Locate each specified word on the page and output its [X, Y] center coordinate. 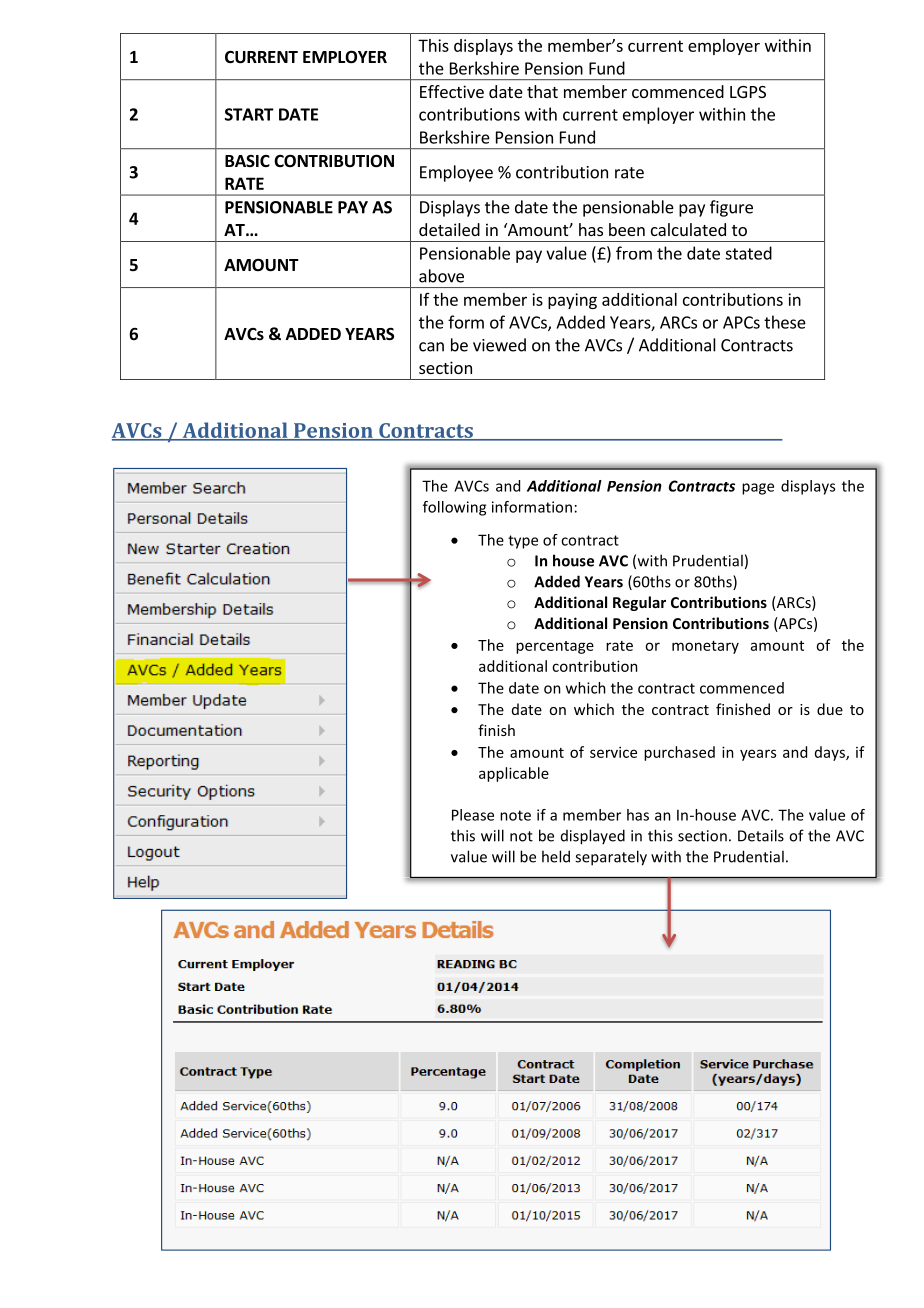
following [454, 508]
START [249, 114]
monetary [705, 647]
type [523, 542]
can [431, 347]
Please [473, 815]
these [785, 322]
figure [731, 208]
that [542, 91]
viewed [499, 345]
